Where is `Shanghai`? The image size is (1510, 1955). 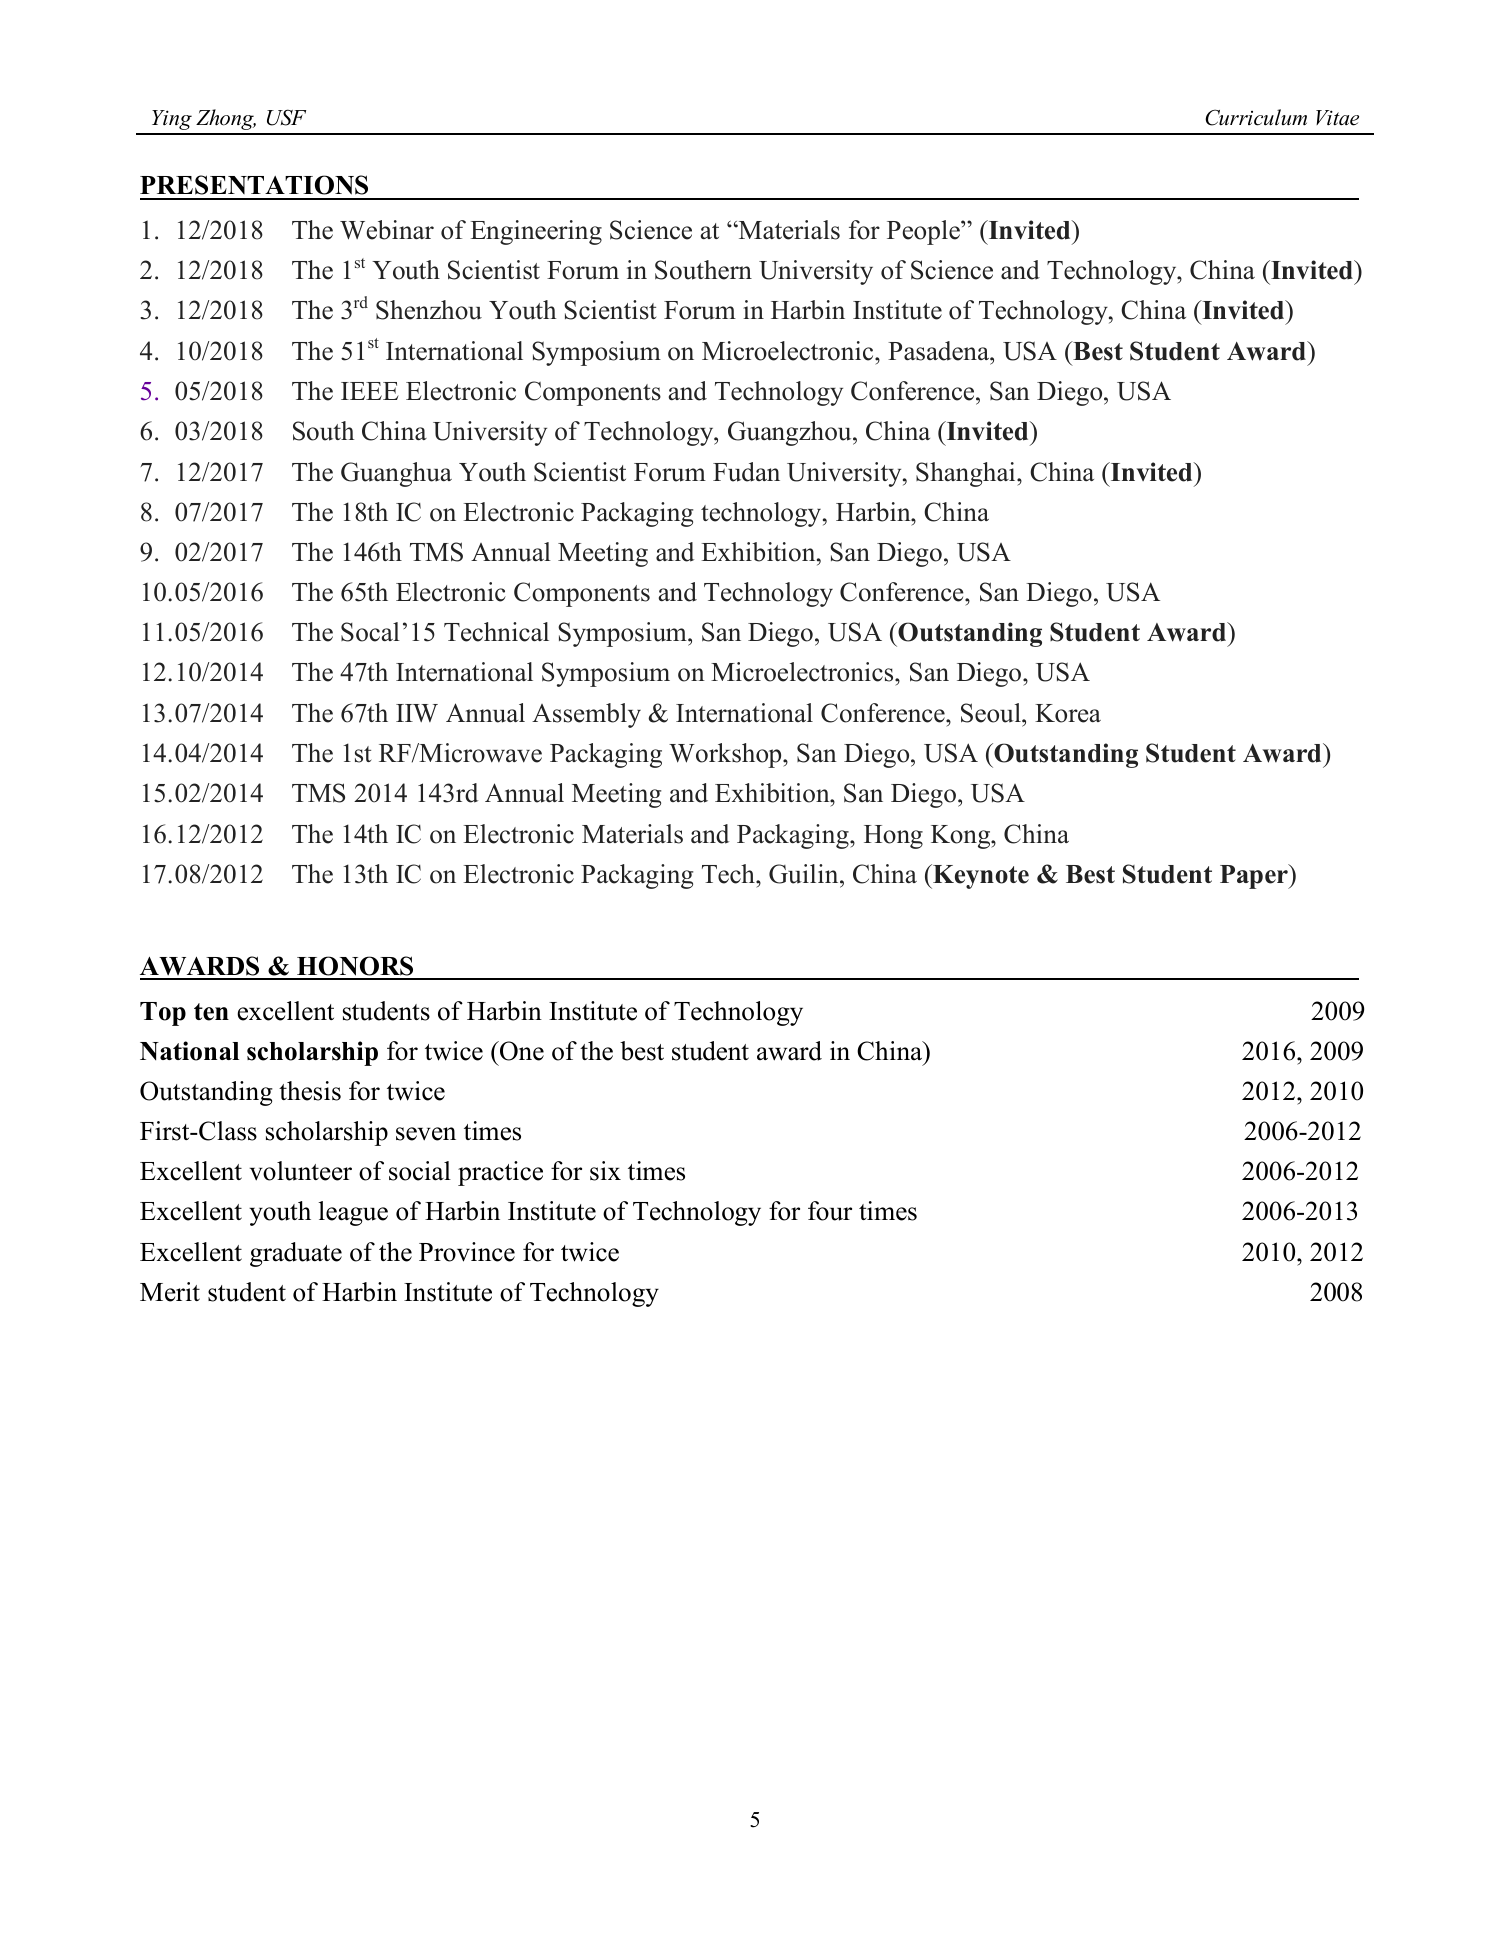
Shanghai is located at coordinates (967, 474).
